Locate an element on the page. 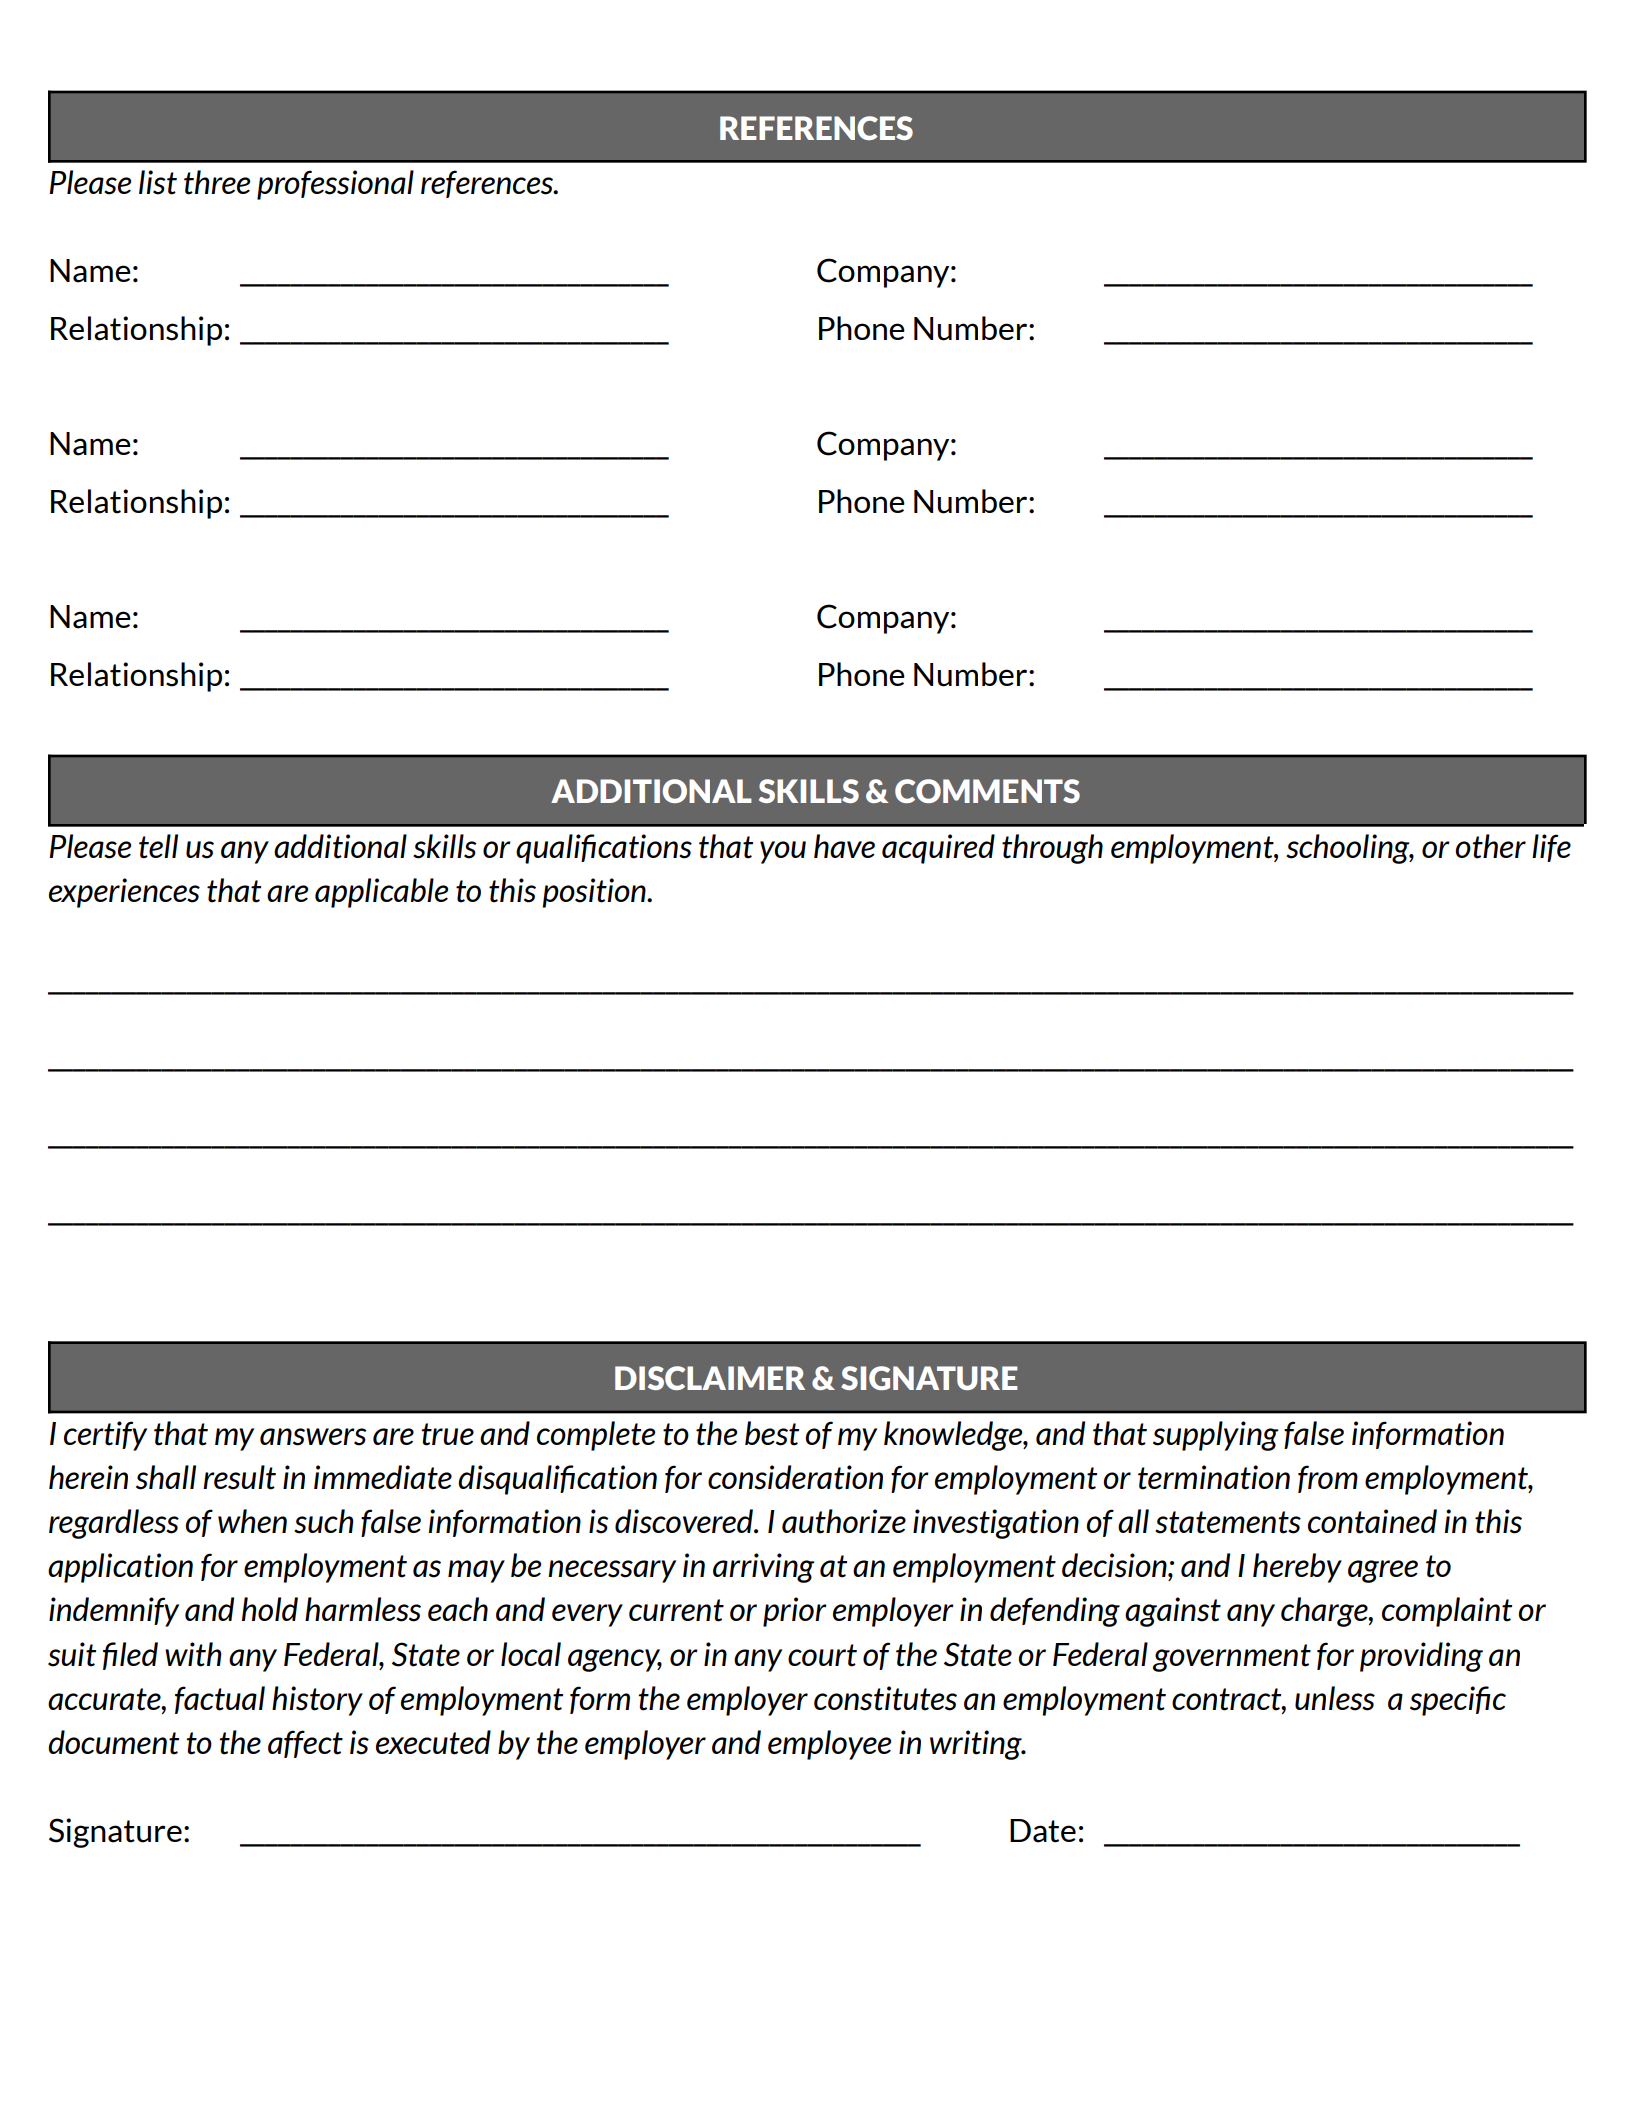 The height and width of the document is (2112, 1632). life is located at coordinates (1551, 848).
